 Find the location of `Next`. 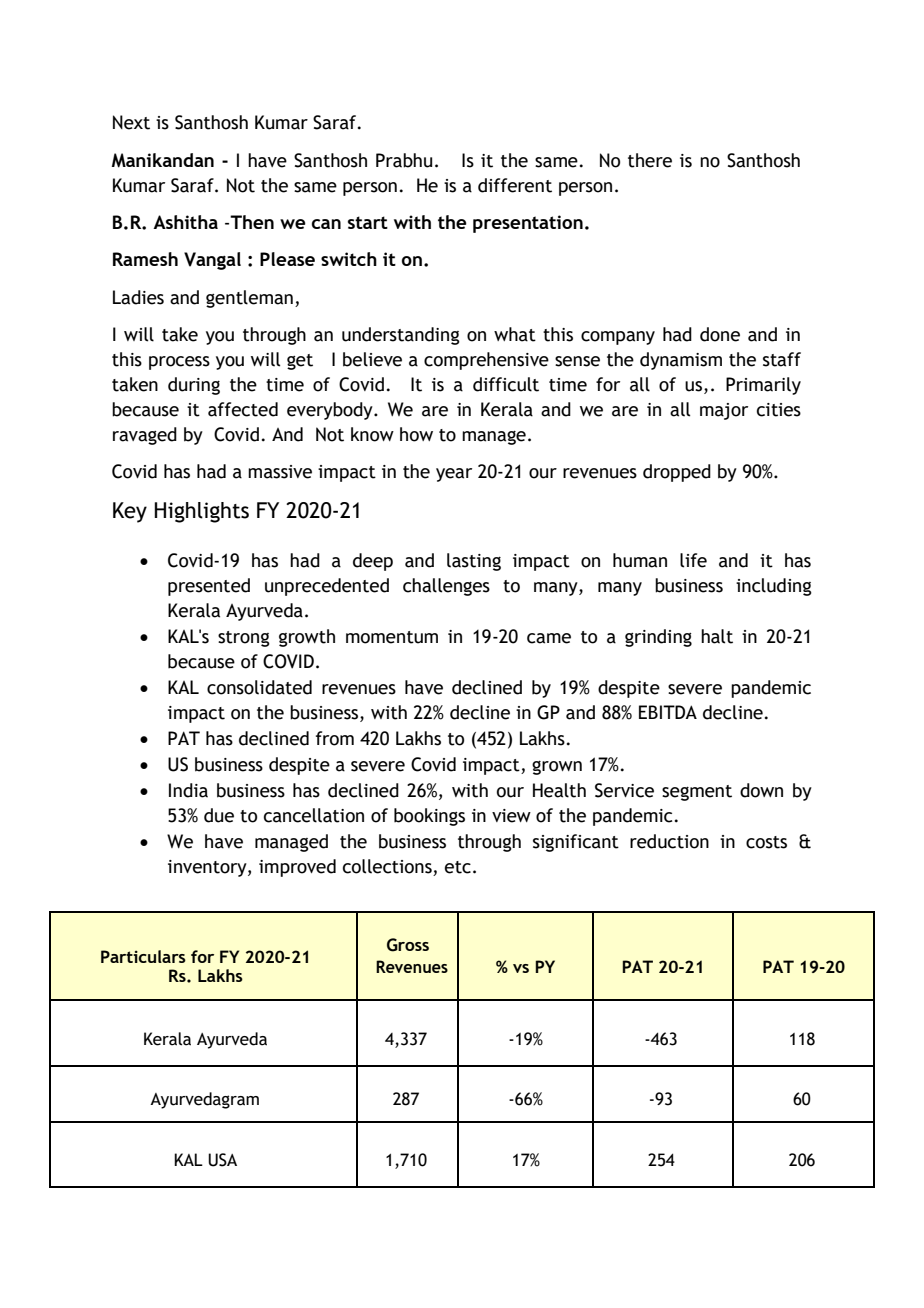

Next is located at coordinates (131, 122).
